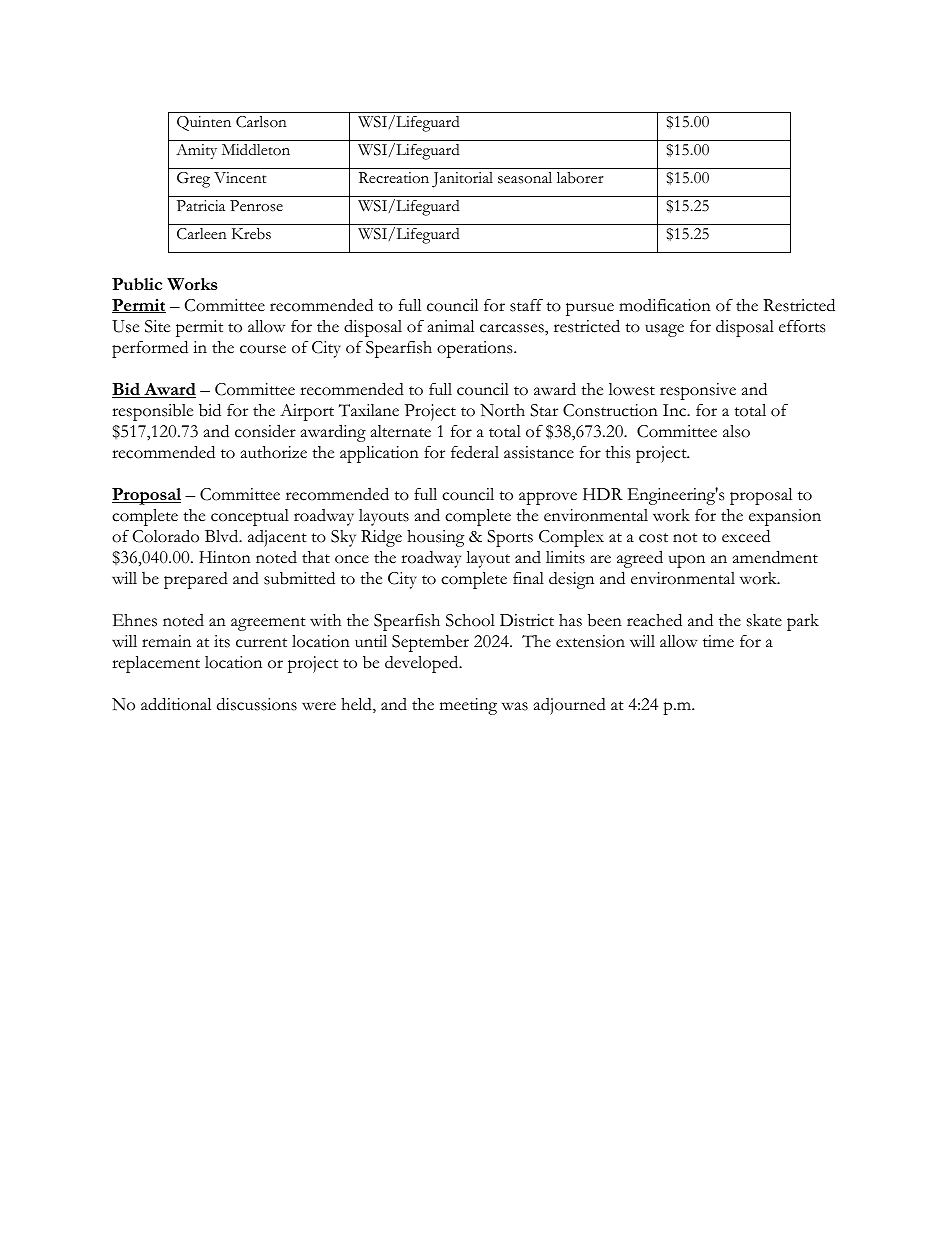  What do you see at coordinates (502, 410) in the screenshot?
I see `North` at bounding box center [502, 410].
